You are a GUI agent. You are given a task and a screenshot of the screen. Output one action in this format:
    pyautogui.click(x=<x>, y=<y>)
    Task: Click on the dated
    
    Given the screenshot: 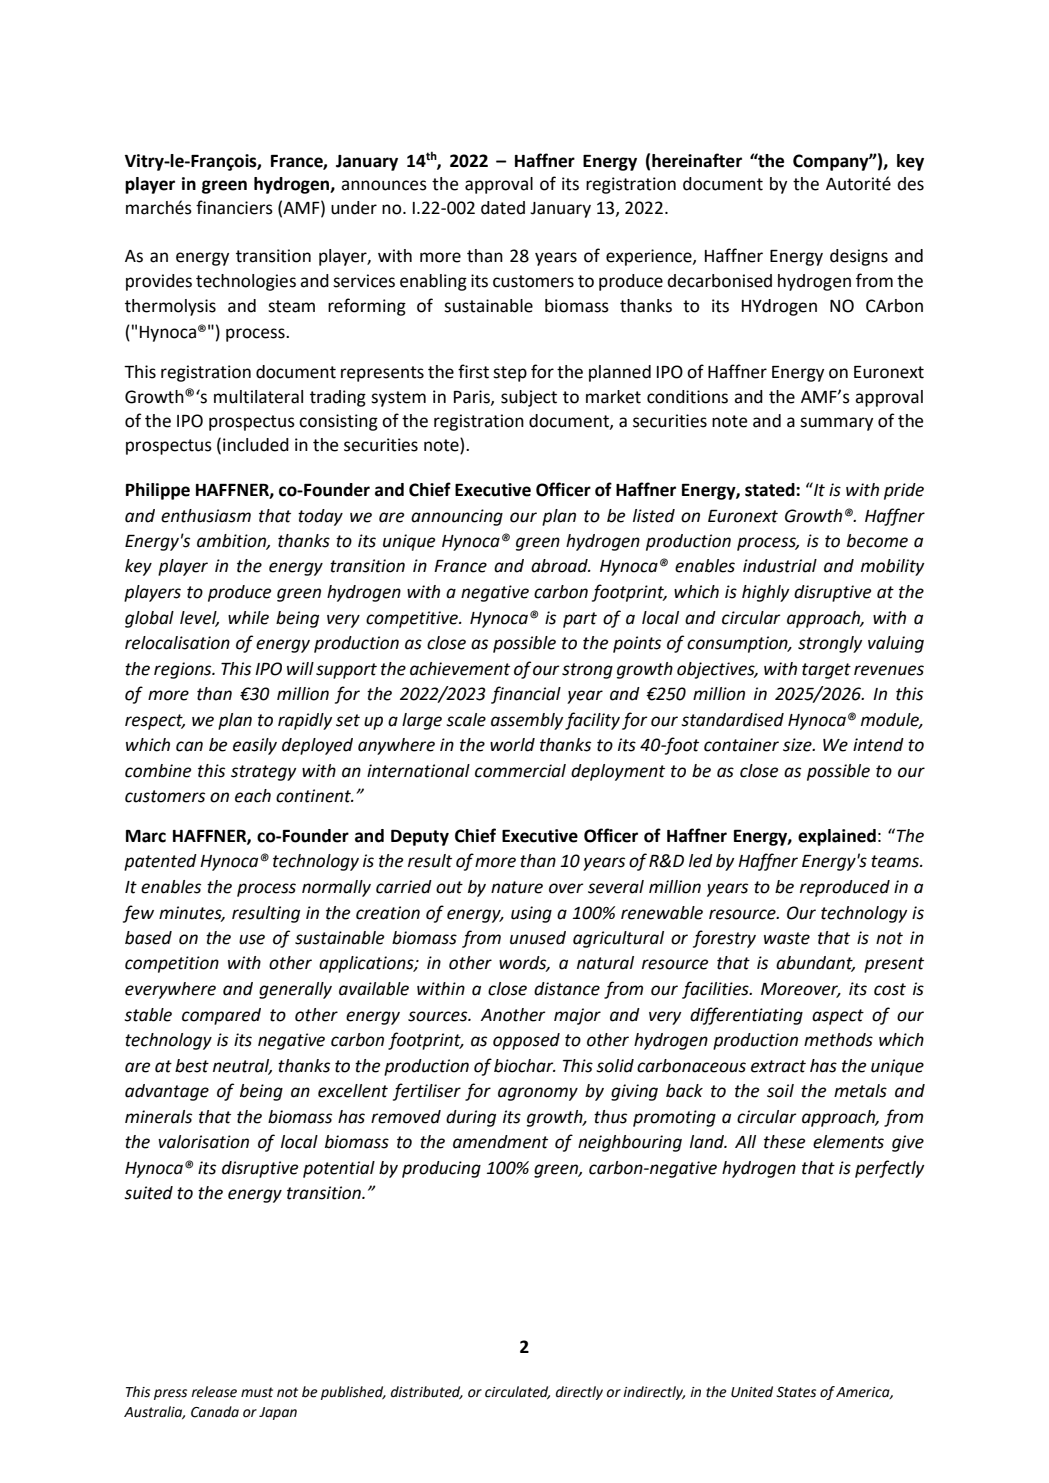 What is the action you would take?
    pyautogui.click(x=503, y=208)
